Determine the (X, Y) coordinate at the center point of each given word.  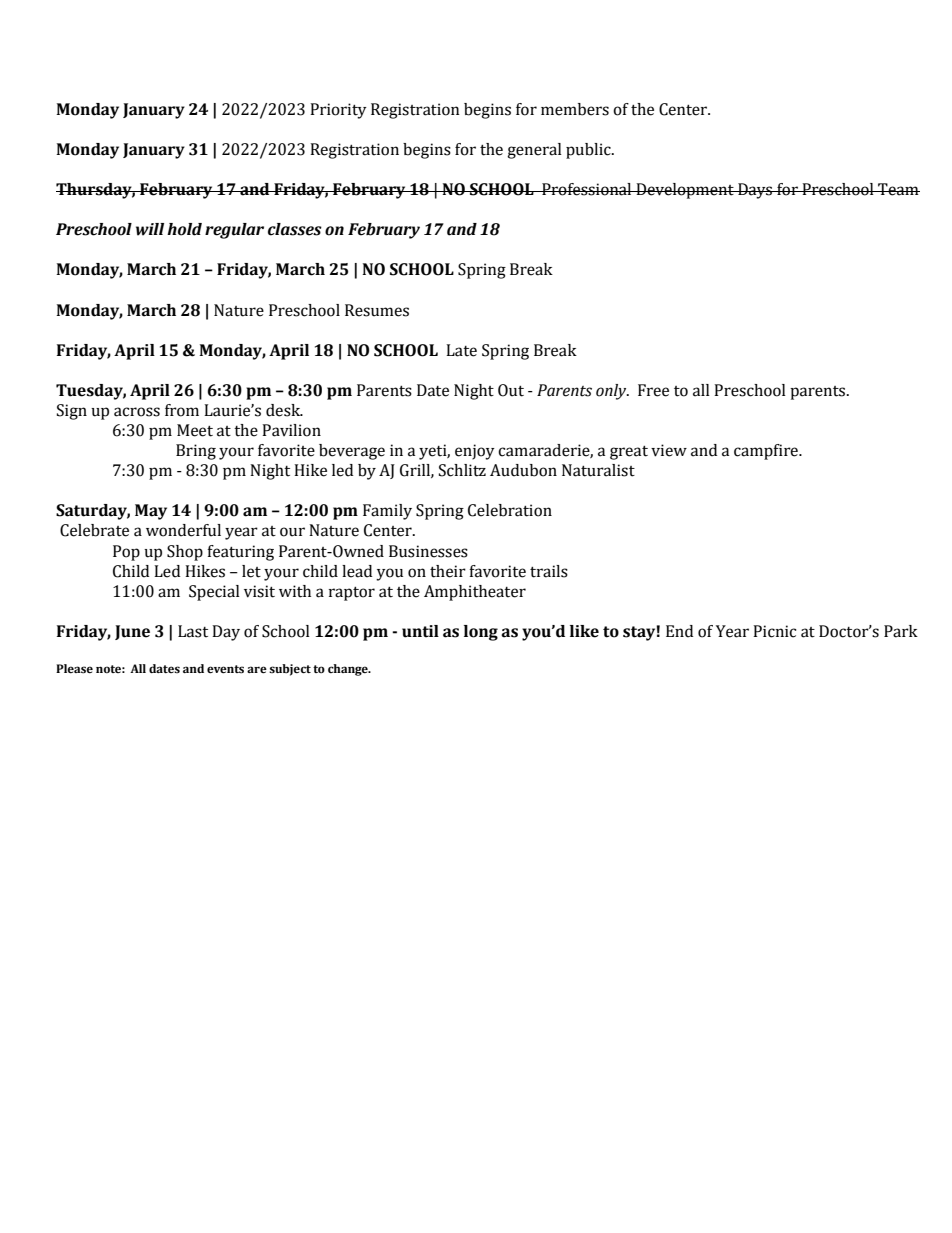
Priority (338, 111)
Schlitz (462, 470)
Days (755, 191)
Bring (196, 452)
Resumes (377, 310)
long (481, 633)
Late (461, 350)
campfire (767, 452)
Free (653, 390)
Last (193, 631)
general (534, 151)
